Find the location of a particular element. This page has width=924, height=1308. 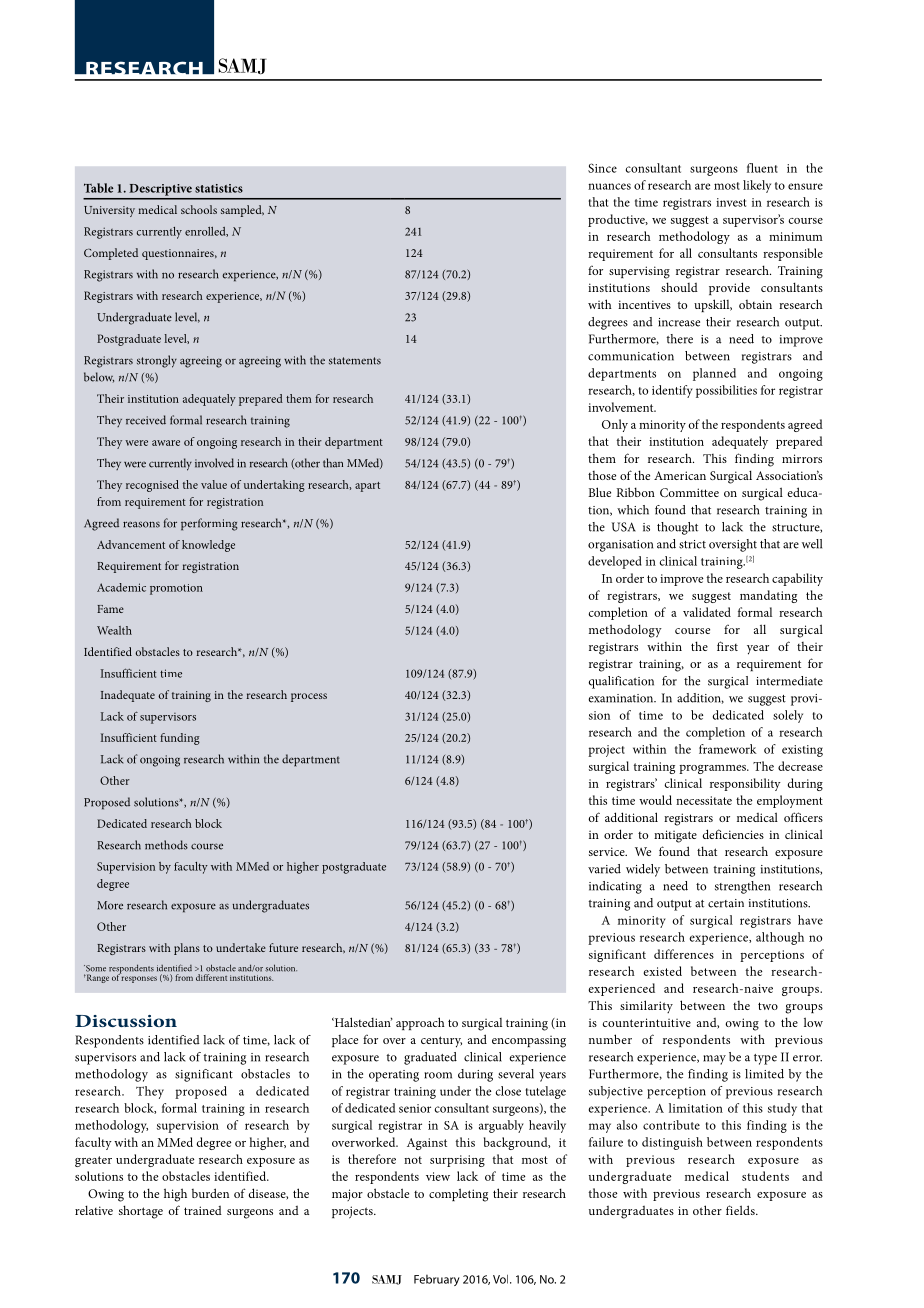

possibilities is located at coordinates (726, 391).
